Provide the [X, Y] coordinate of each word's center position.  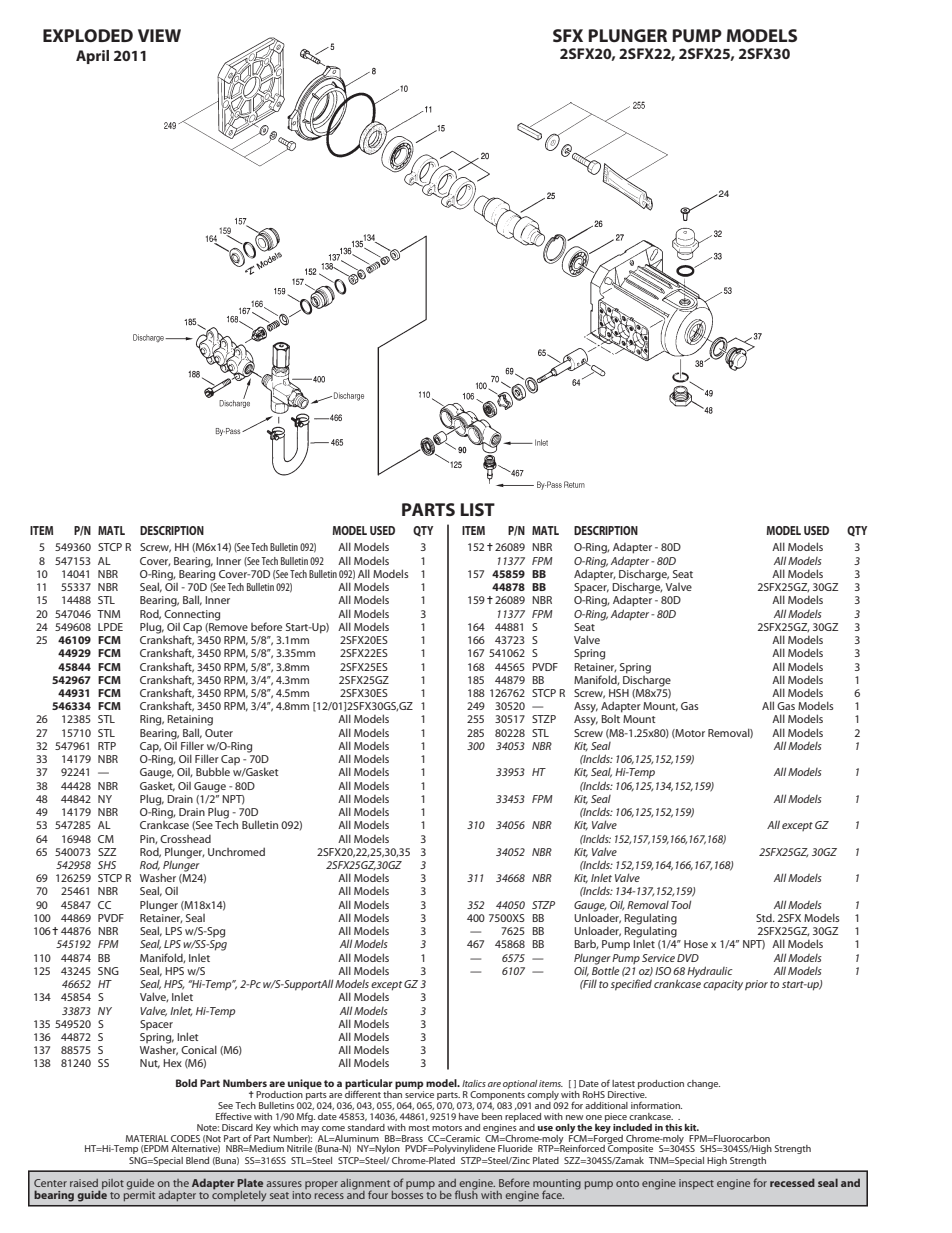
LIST [478, 509]
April [92, 57]
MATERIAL [147, 1138]
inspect [696, 1184]
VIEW [159, 35]
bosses [407, 1193]
